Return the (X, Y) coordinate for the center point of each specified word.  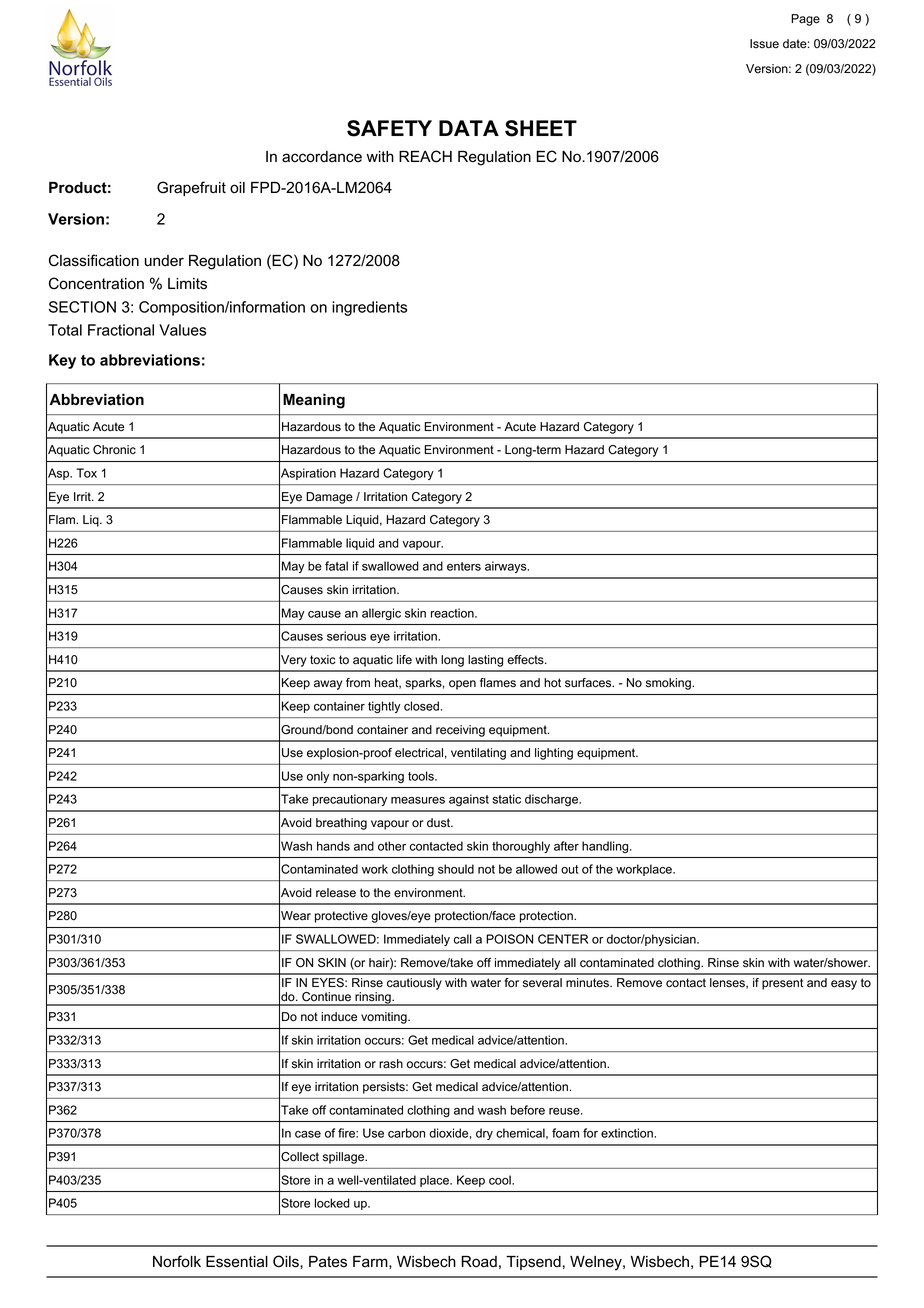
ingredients (369, 308)
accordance (322, 157)
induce (339, 1017)
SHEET (541, 128)
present (782, 984)
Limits (187, 284)
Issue (764, 44)
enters (464, 566)
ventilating (478, 754)
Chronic (114, 450)
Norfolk (177, 1261)
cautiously (414, 984)
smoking (669, 684)
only (318, 777)
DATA (469, 128)
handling (606, 847)
